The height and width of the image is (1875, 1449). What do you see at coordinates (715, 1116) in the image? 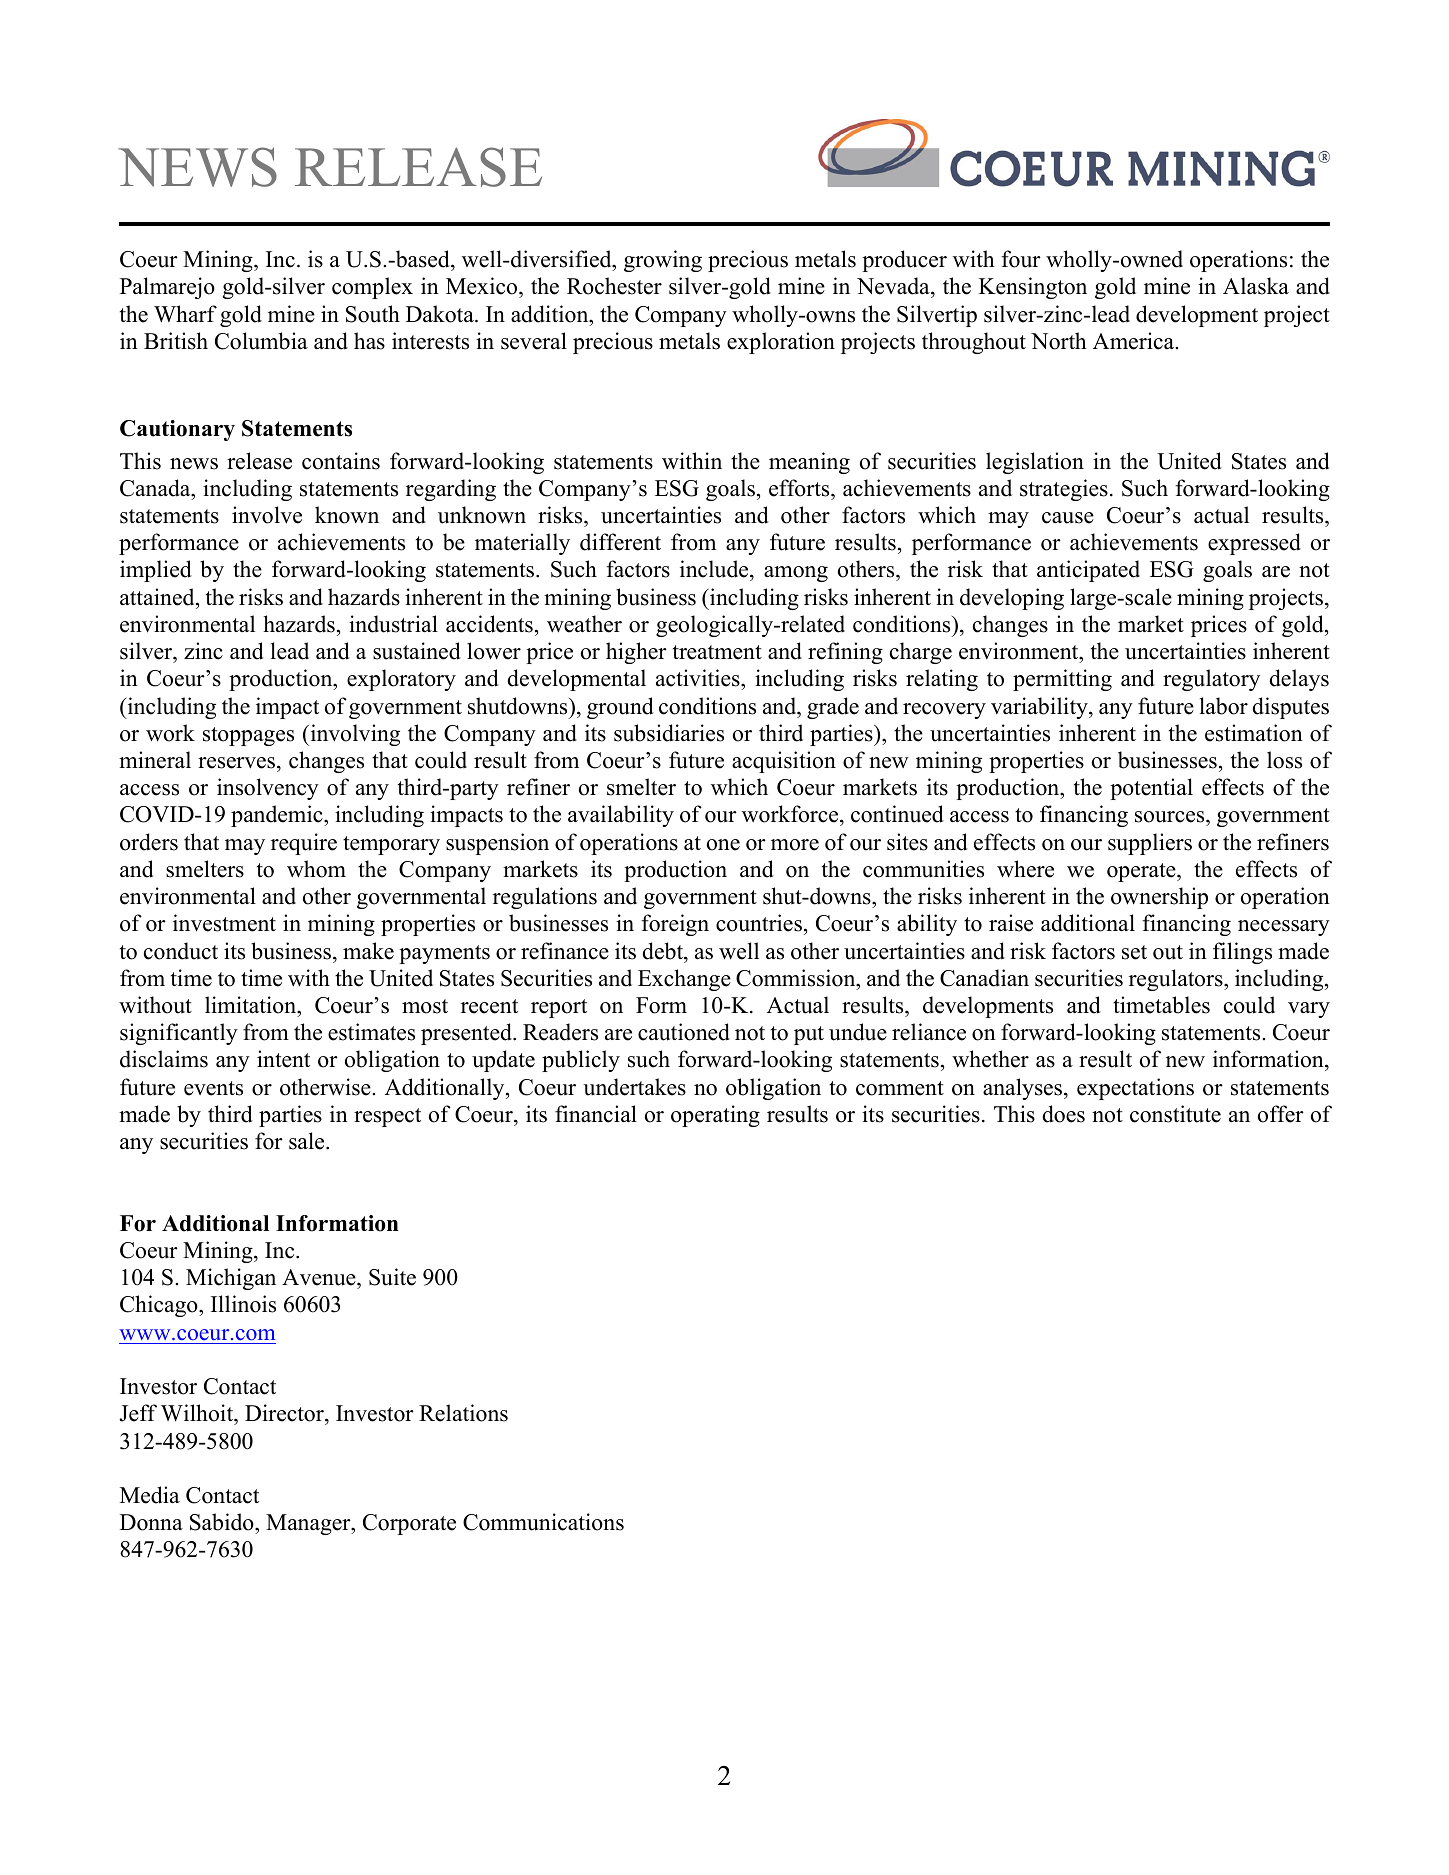
I see `operating` at bounding box center [715, 1116].
